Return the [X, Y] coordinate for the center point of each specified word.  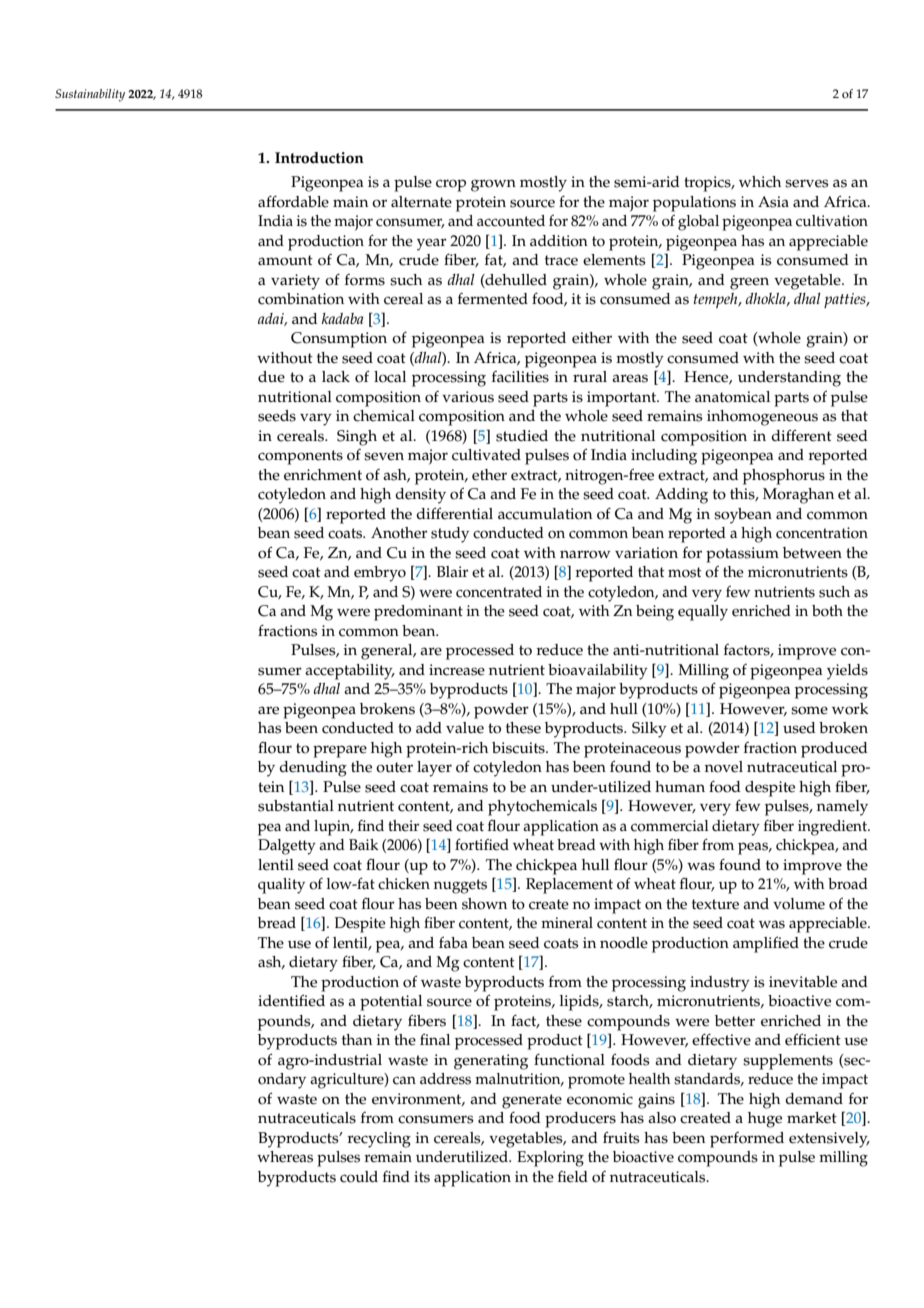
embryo [380, 574]
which [760, 182]
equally [703, 613]
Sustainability [90, 95]
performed [747, 1140]
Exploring [550, 1159]
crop [451, 185]
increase [457, 670]
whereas [285, 1157]
